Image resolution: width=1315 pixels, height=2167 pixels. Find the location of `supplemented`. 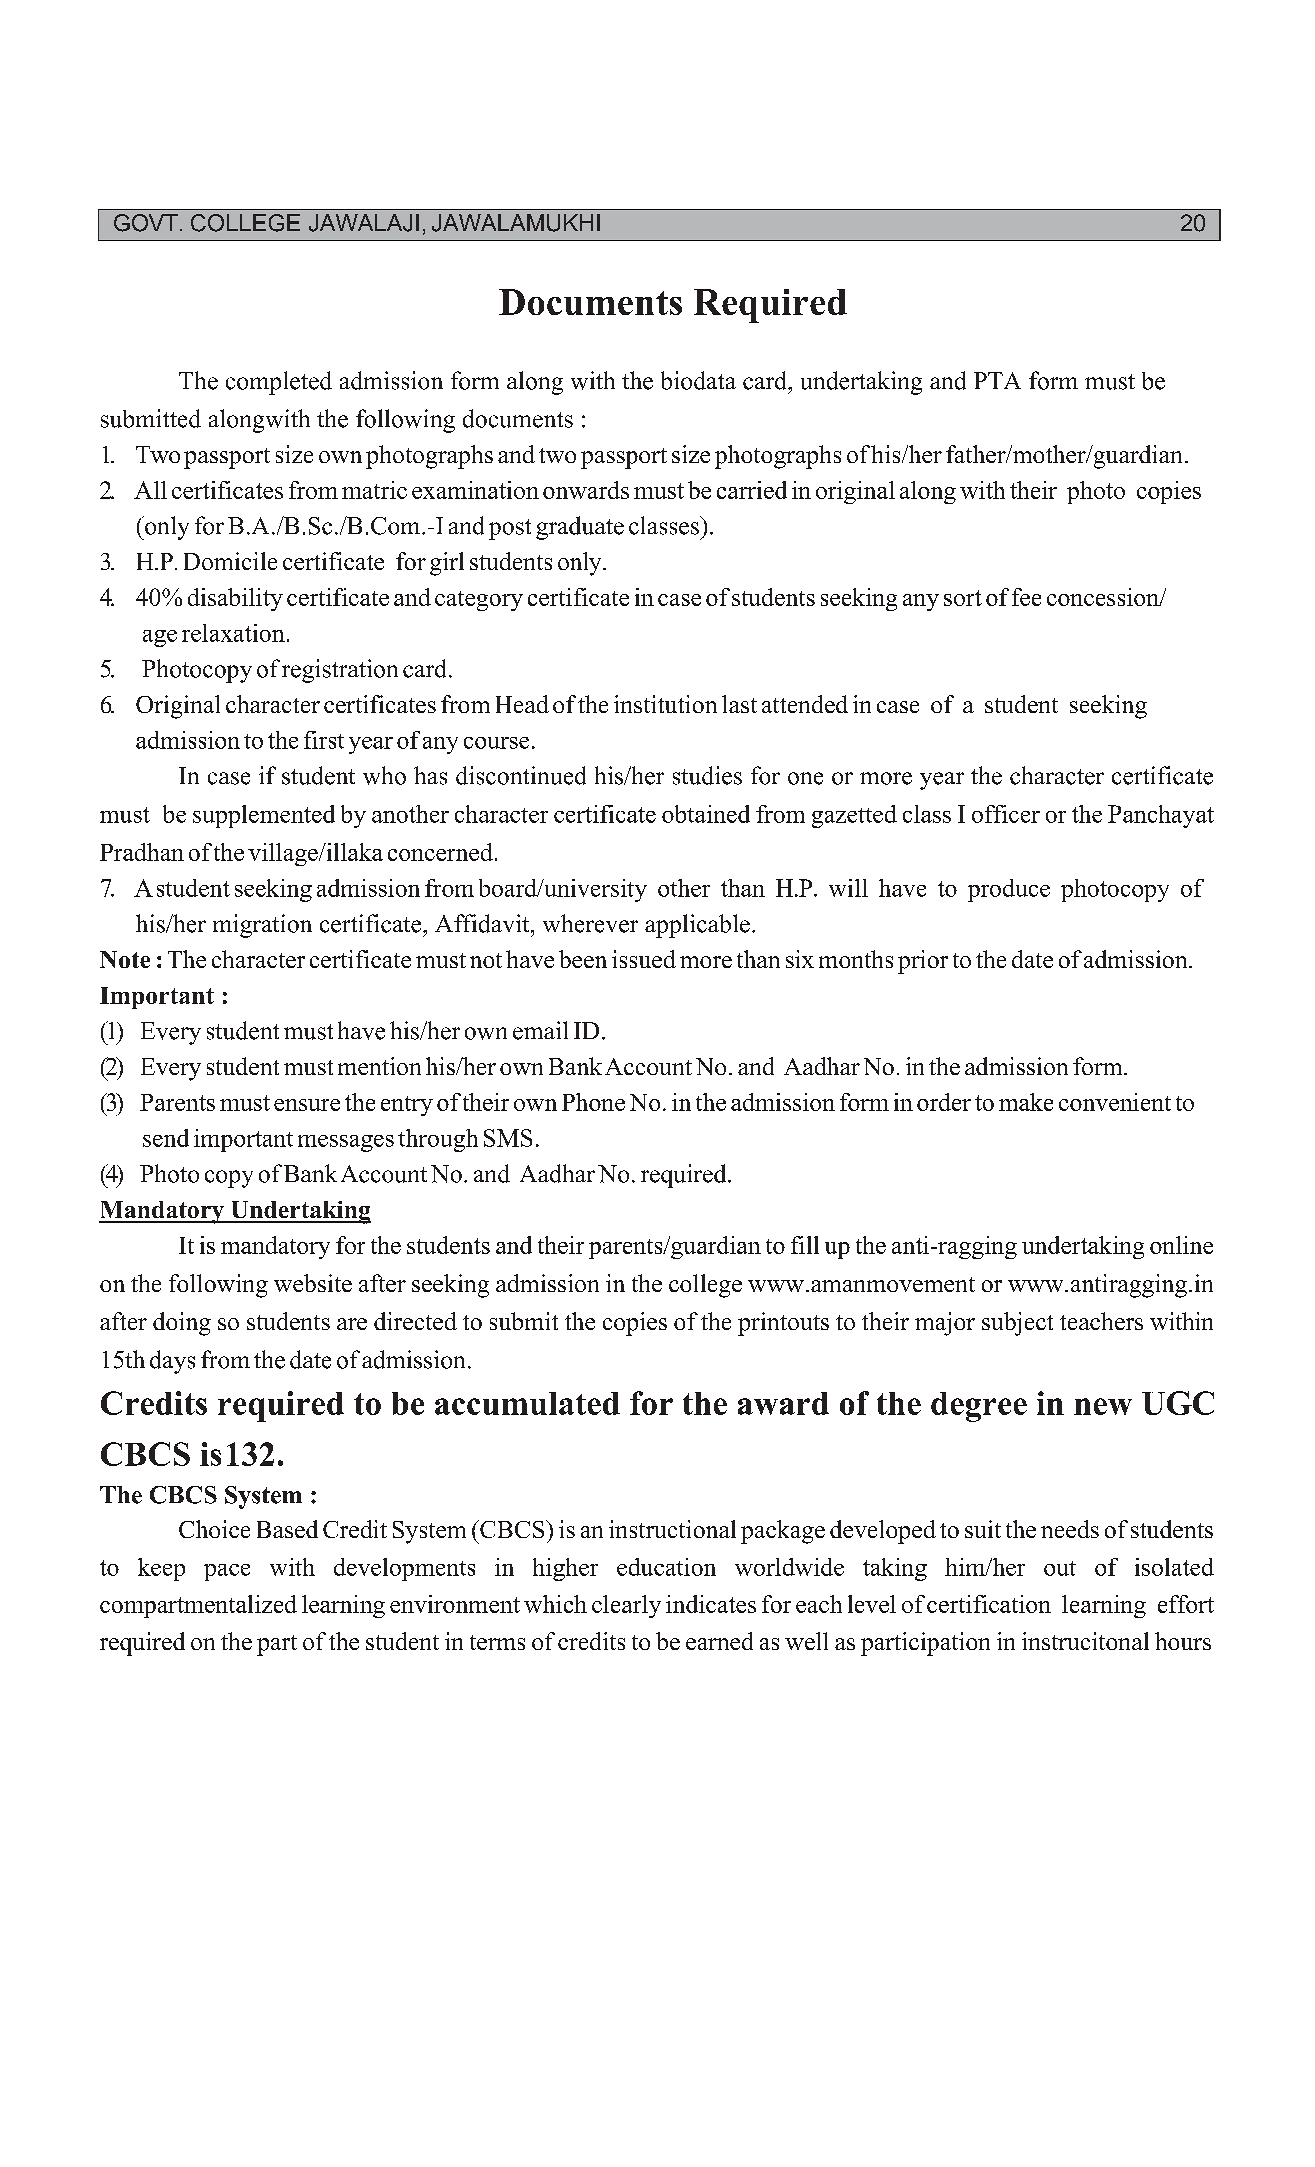

supplemented is located at coordinates (264, 816).
